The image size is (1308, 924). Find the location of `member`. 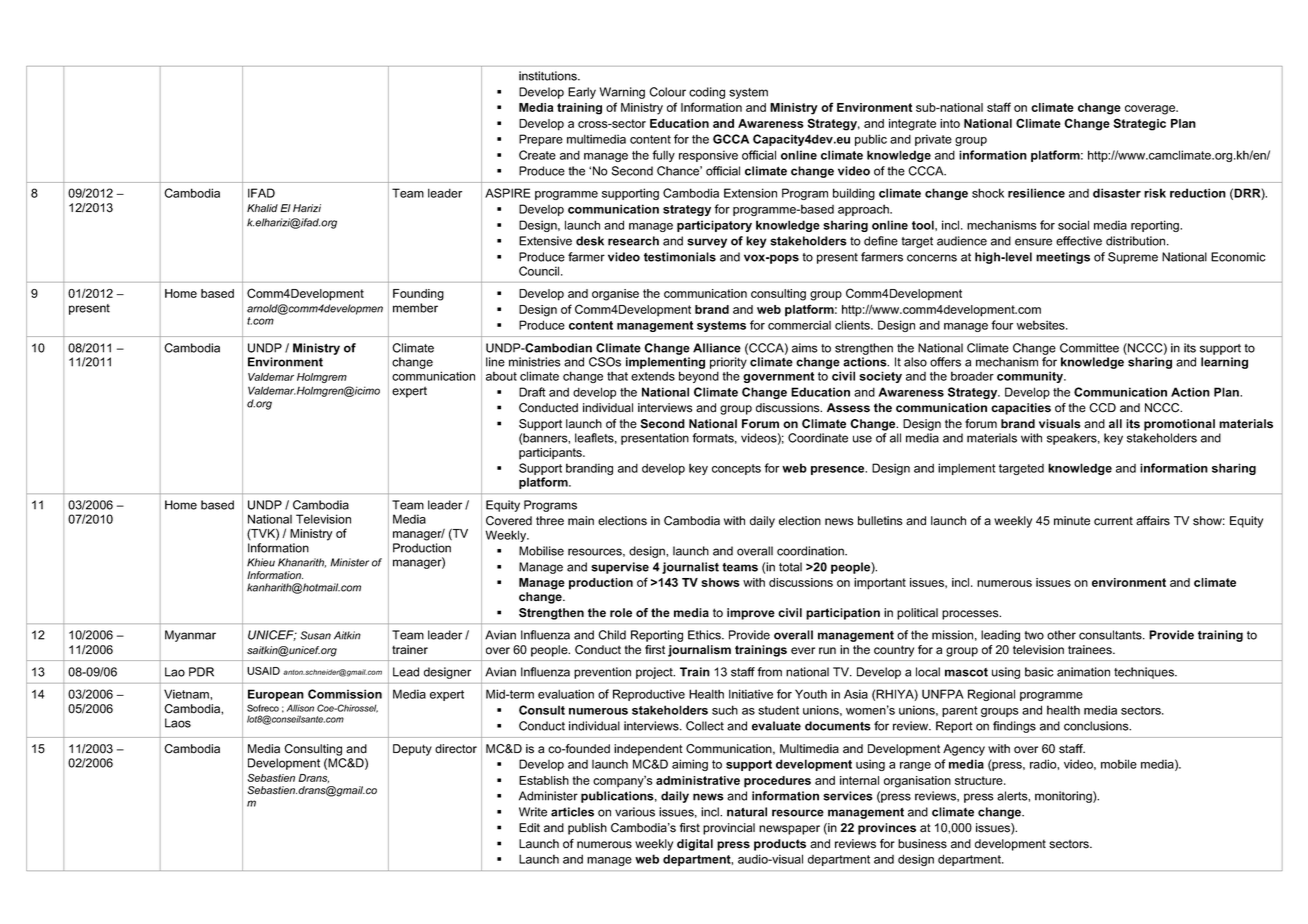

member is located at coordinates (415, 308).
